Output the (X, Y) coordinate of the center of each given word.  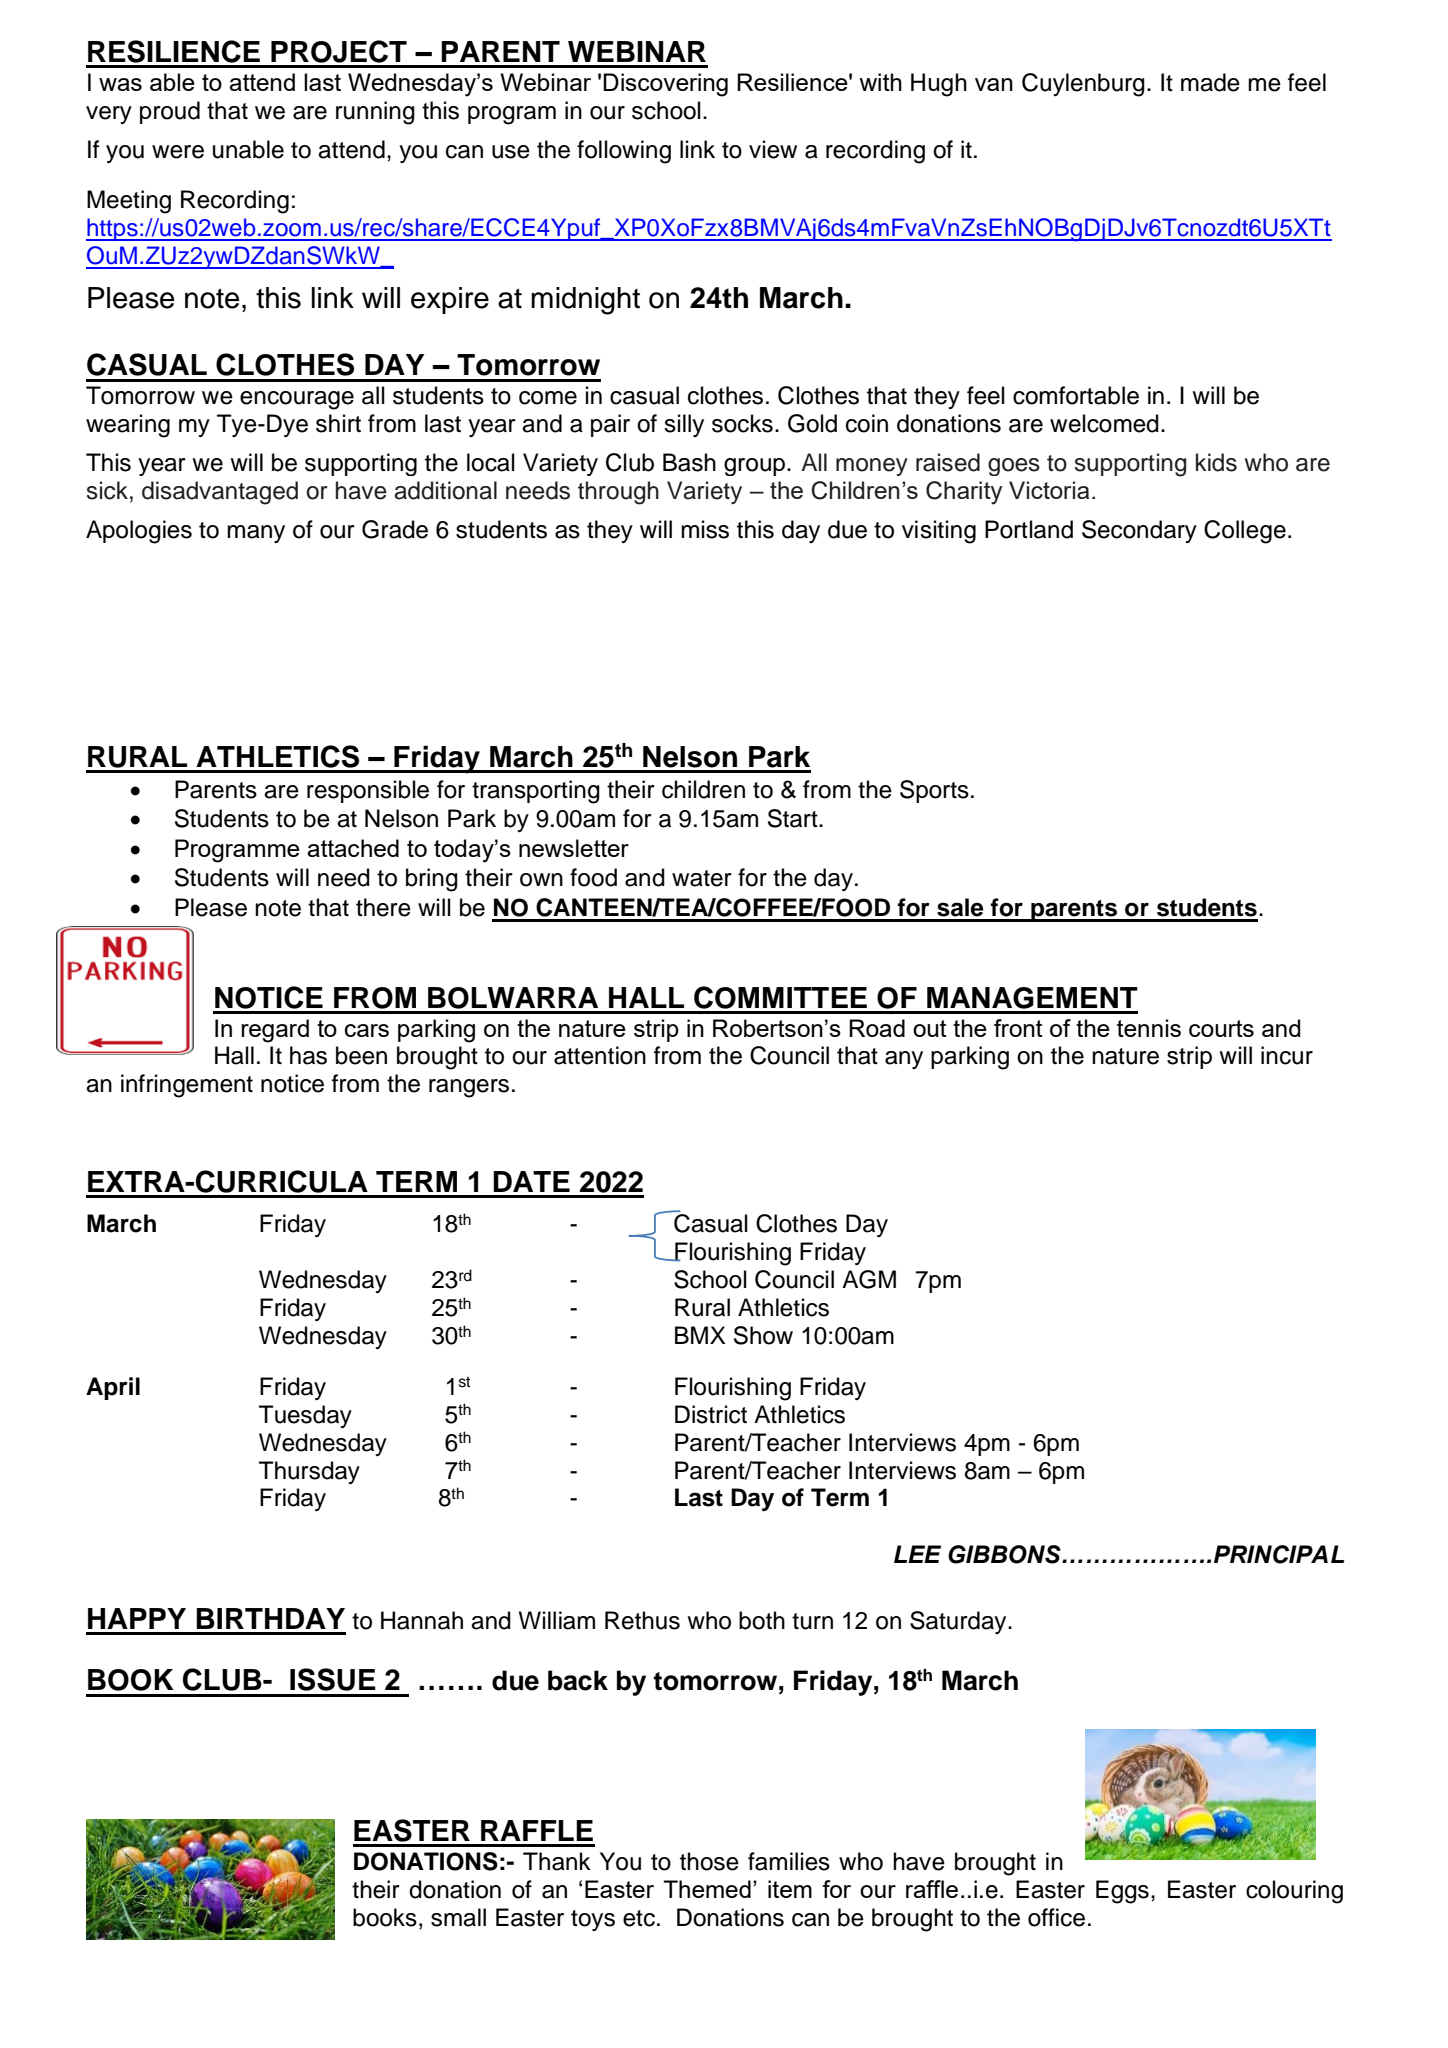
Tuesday (305, 1416)
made (1210, 82)
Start (794, 818)
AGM (869, 1279)
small (458, 1917)
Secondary (1139, 531)
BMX (700, 1335)
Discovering (665, 85)
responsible (368, 791)
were (178, 152)
